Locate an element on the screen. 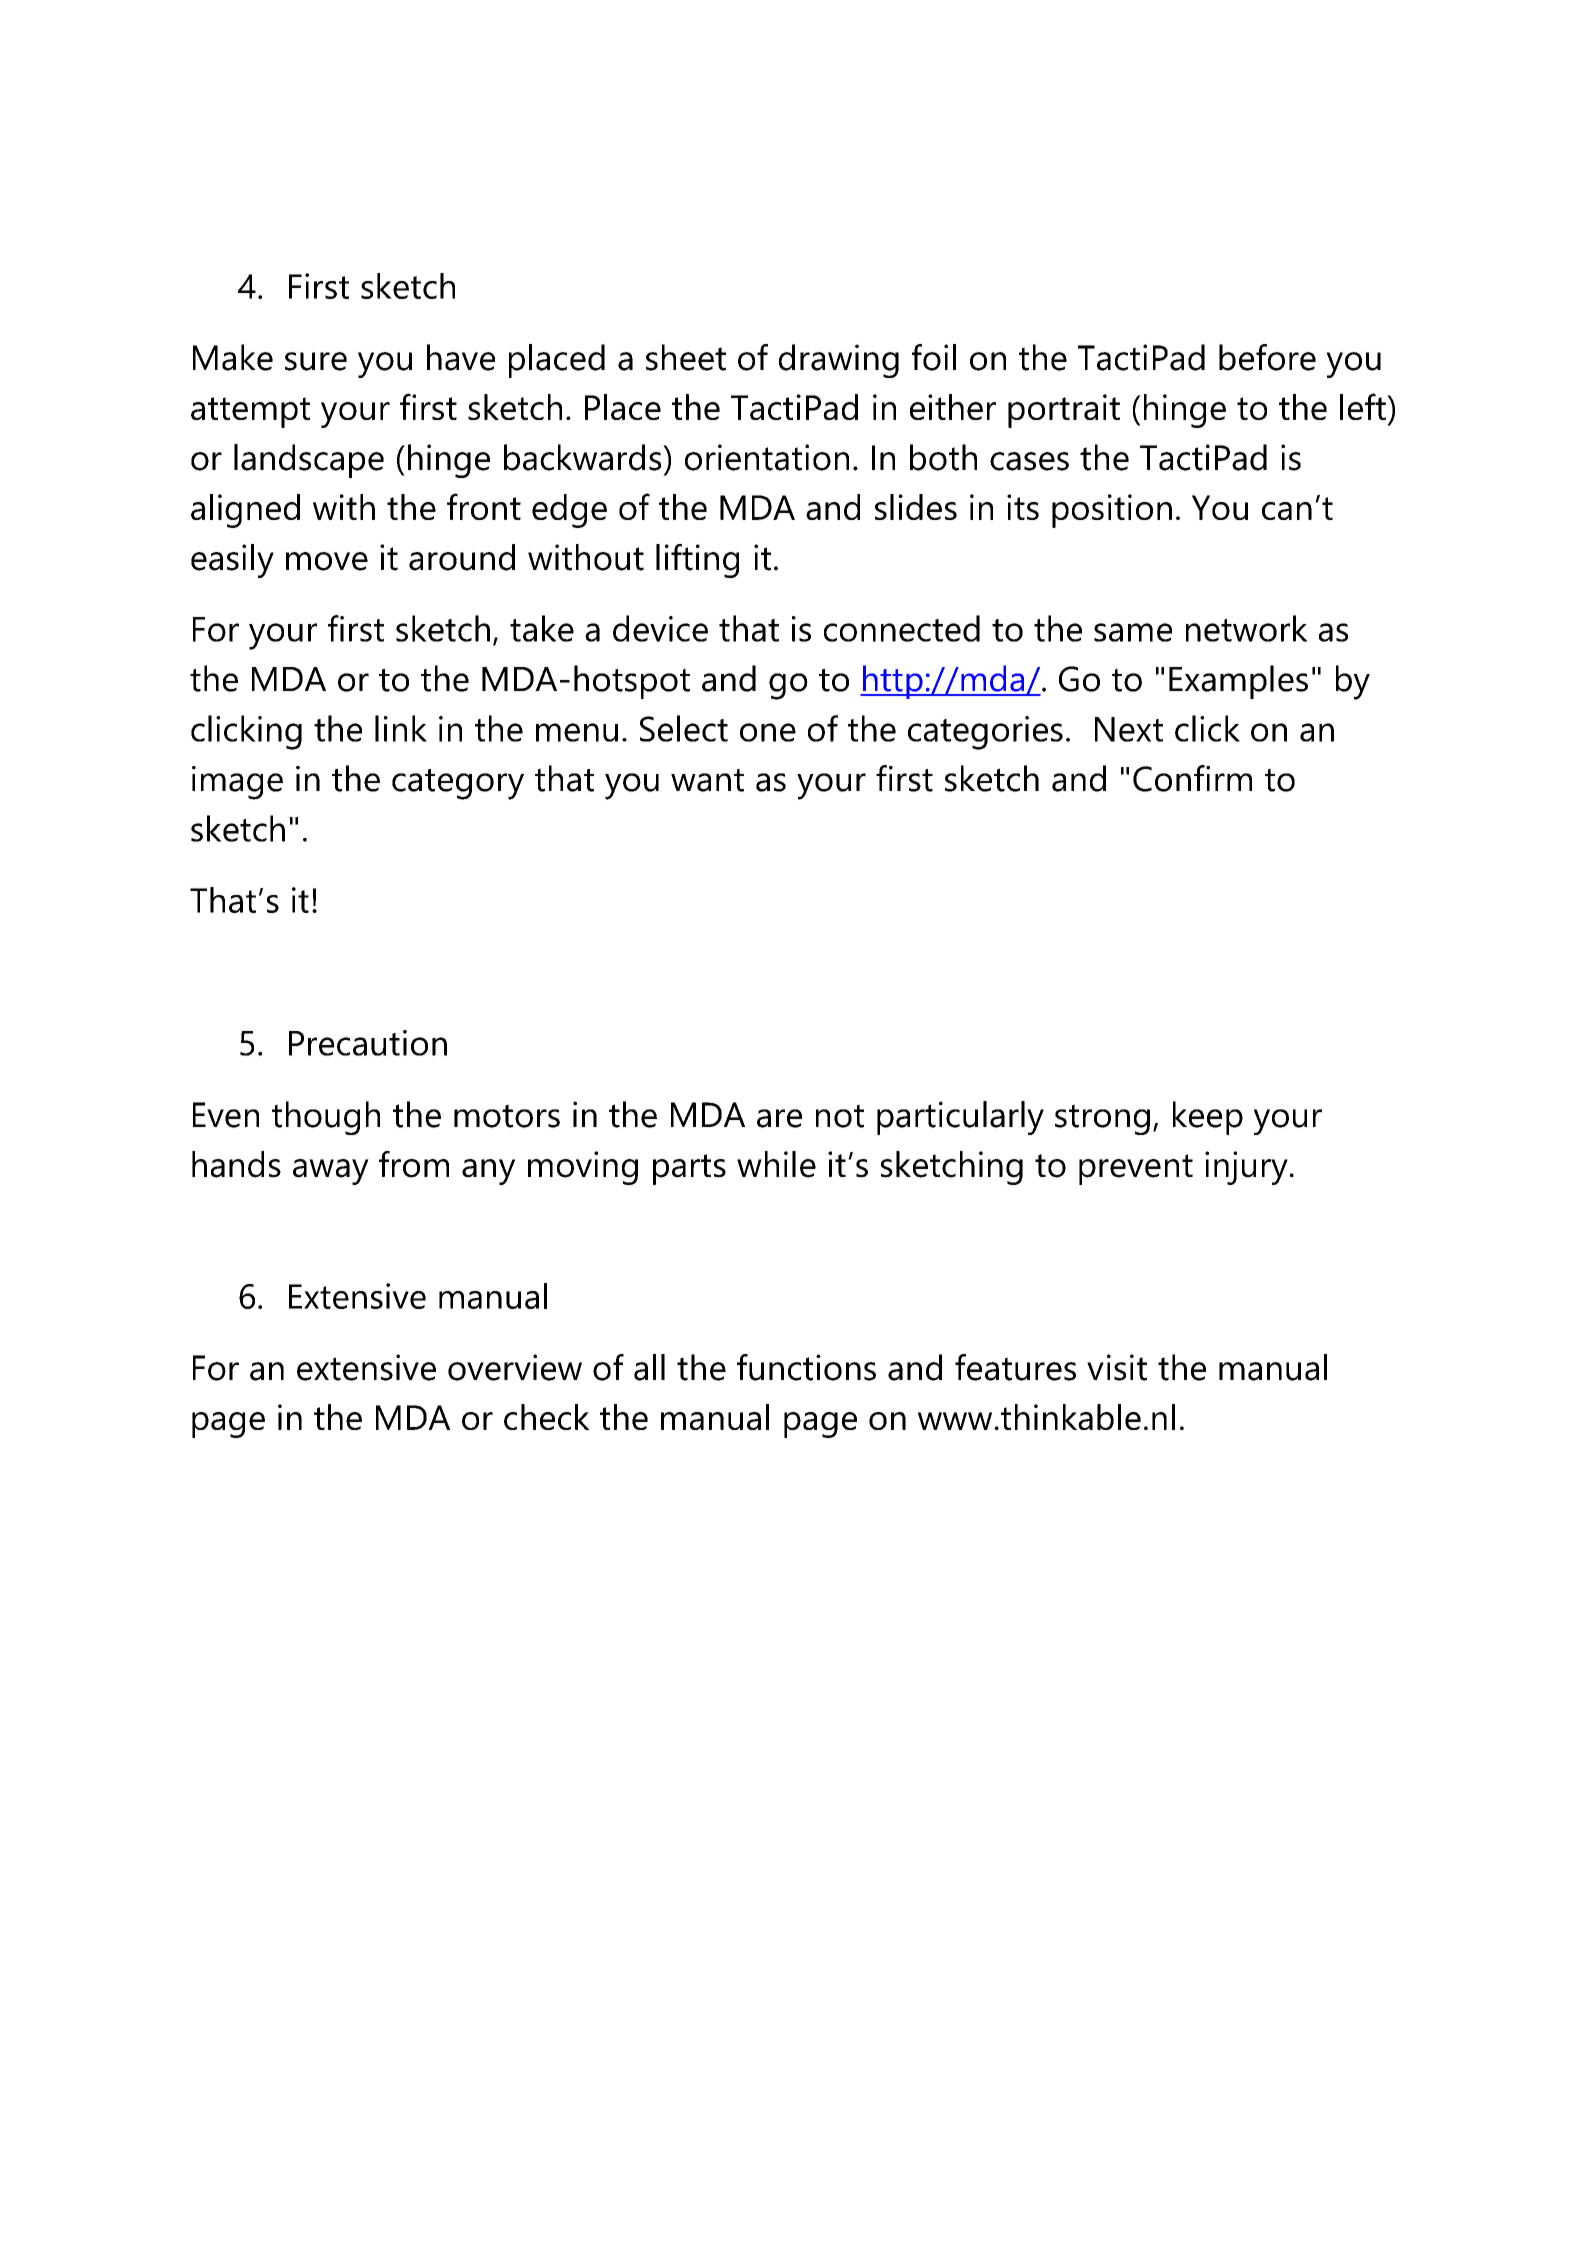  though is located at coordinates (326, 1118).
